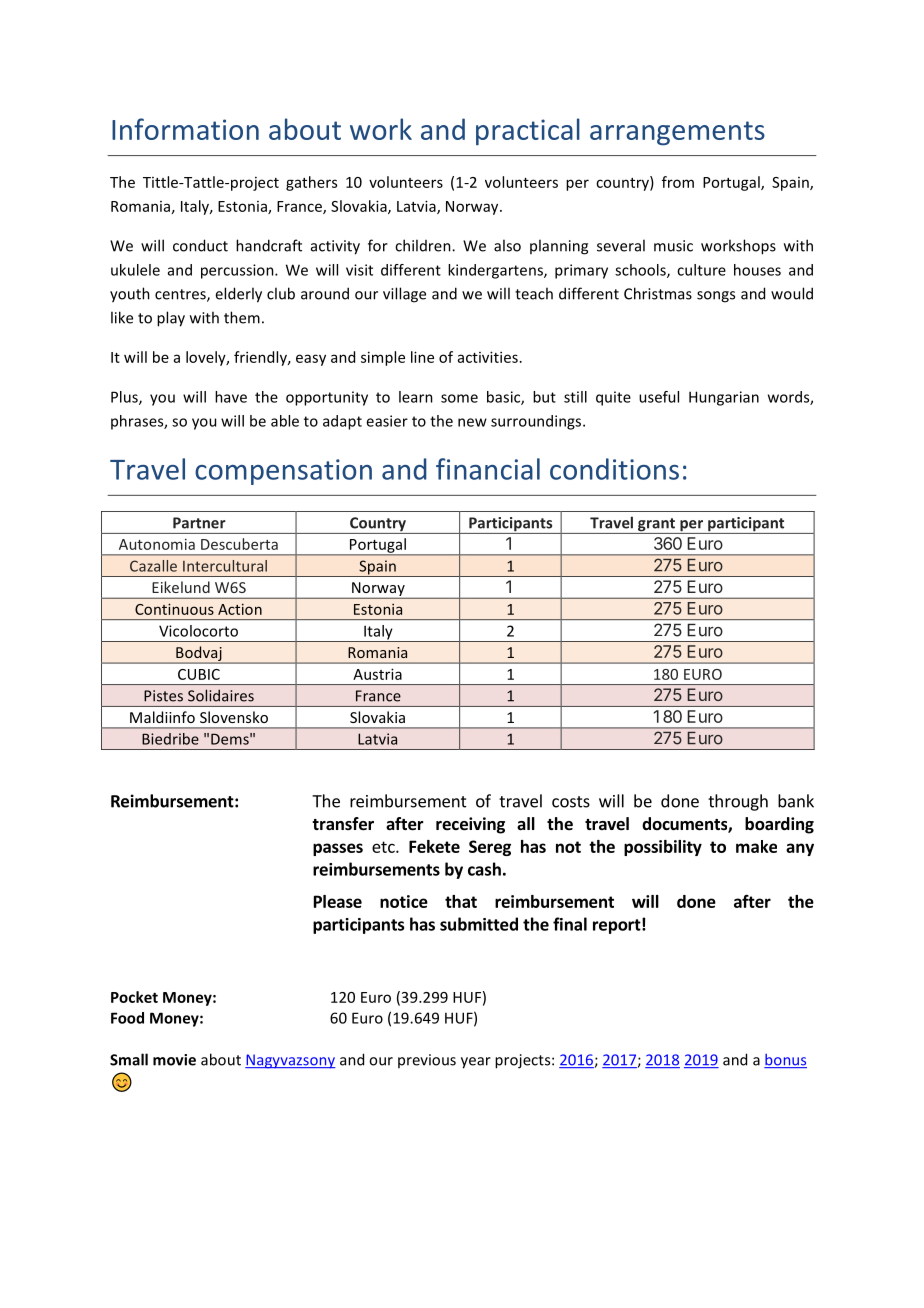 This document has height=1308, width=924. What do you see at coordinates (199, 523) in the document?
I see `Partner` at bounding box center [199, 523].
